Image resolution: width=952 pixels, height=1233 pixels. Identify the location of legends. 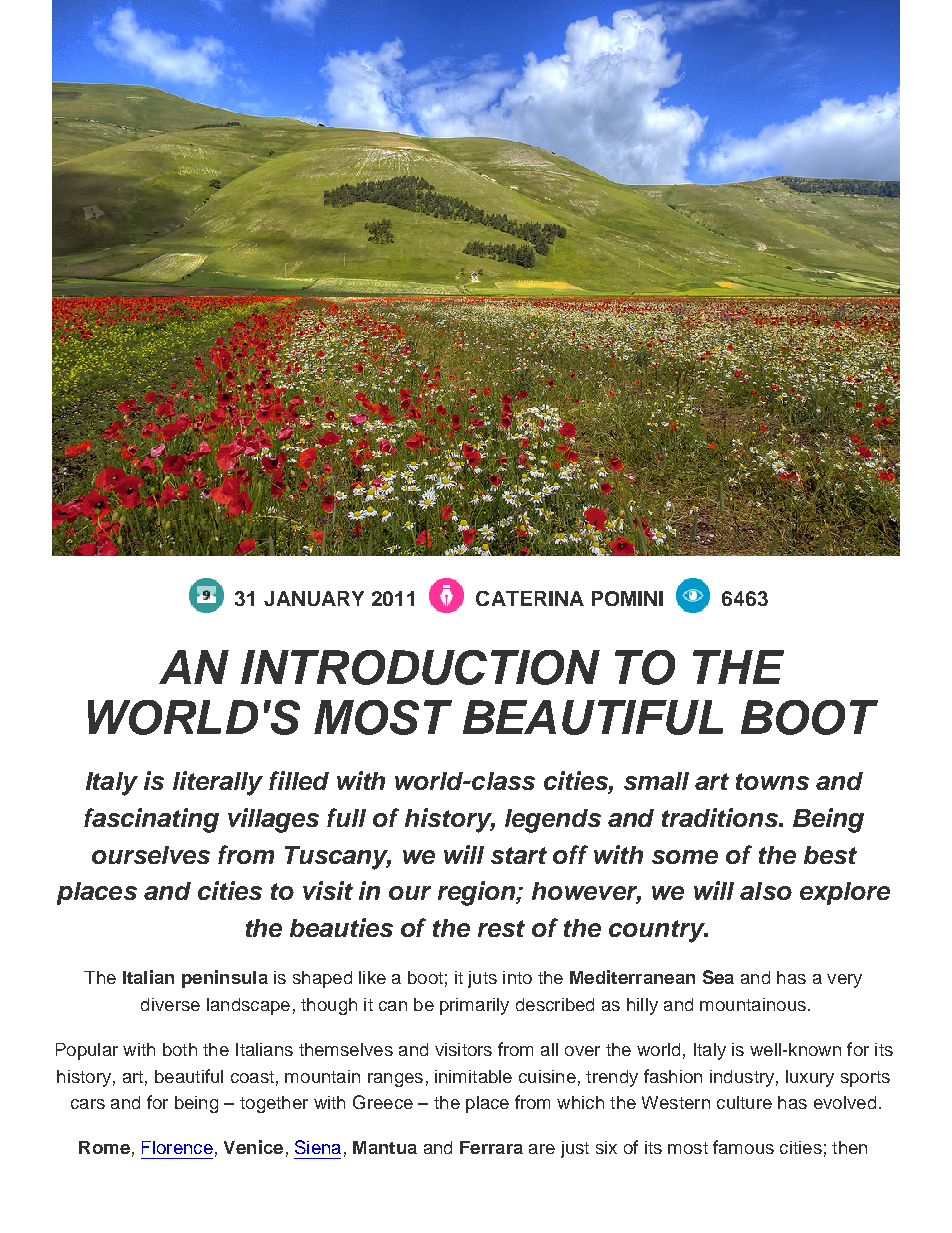
(553, 821).
